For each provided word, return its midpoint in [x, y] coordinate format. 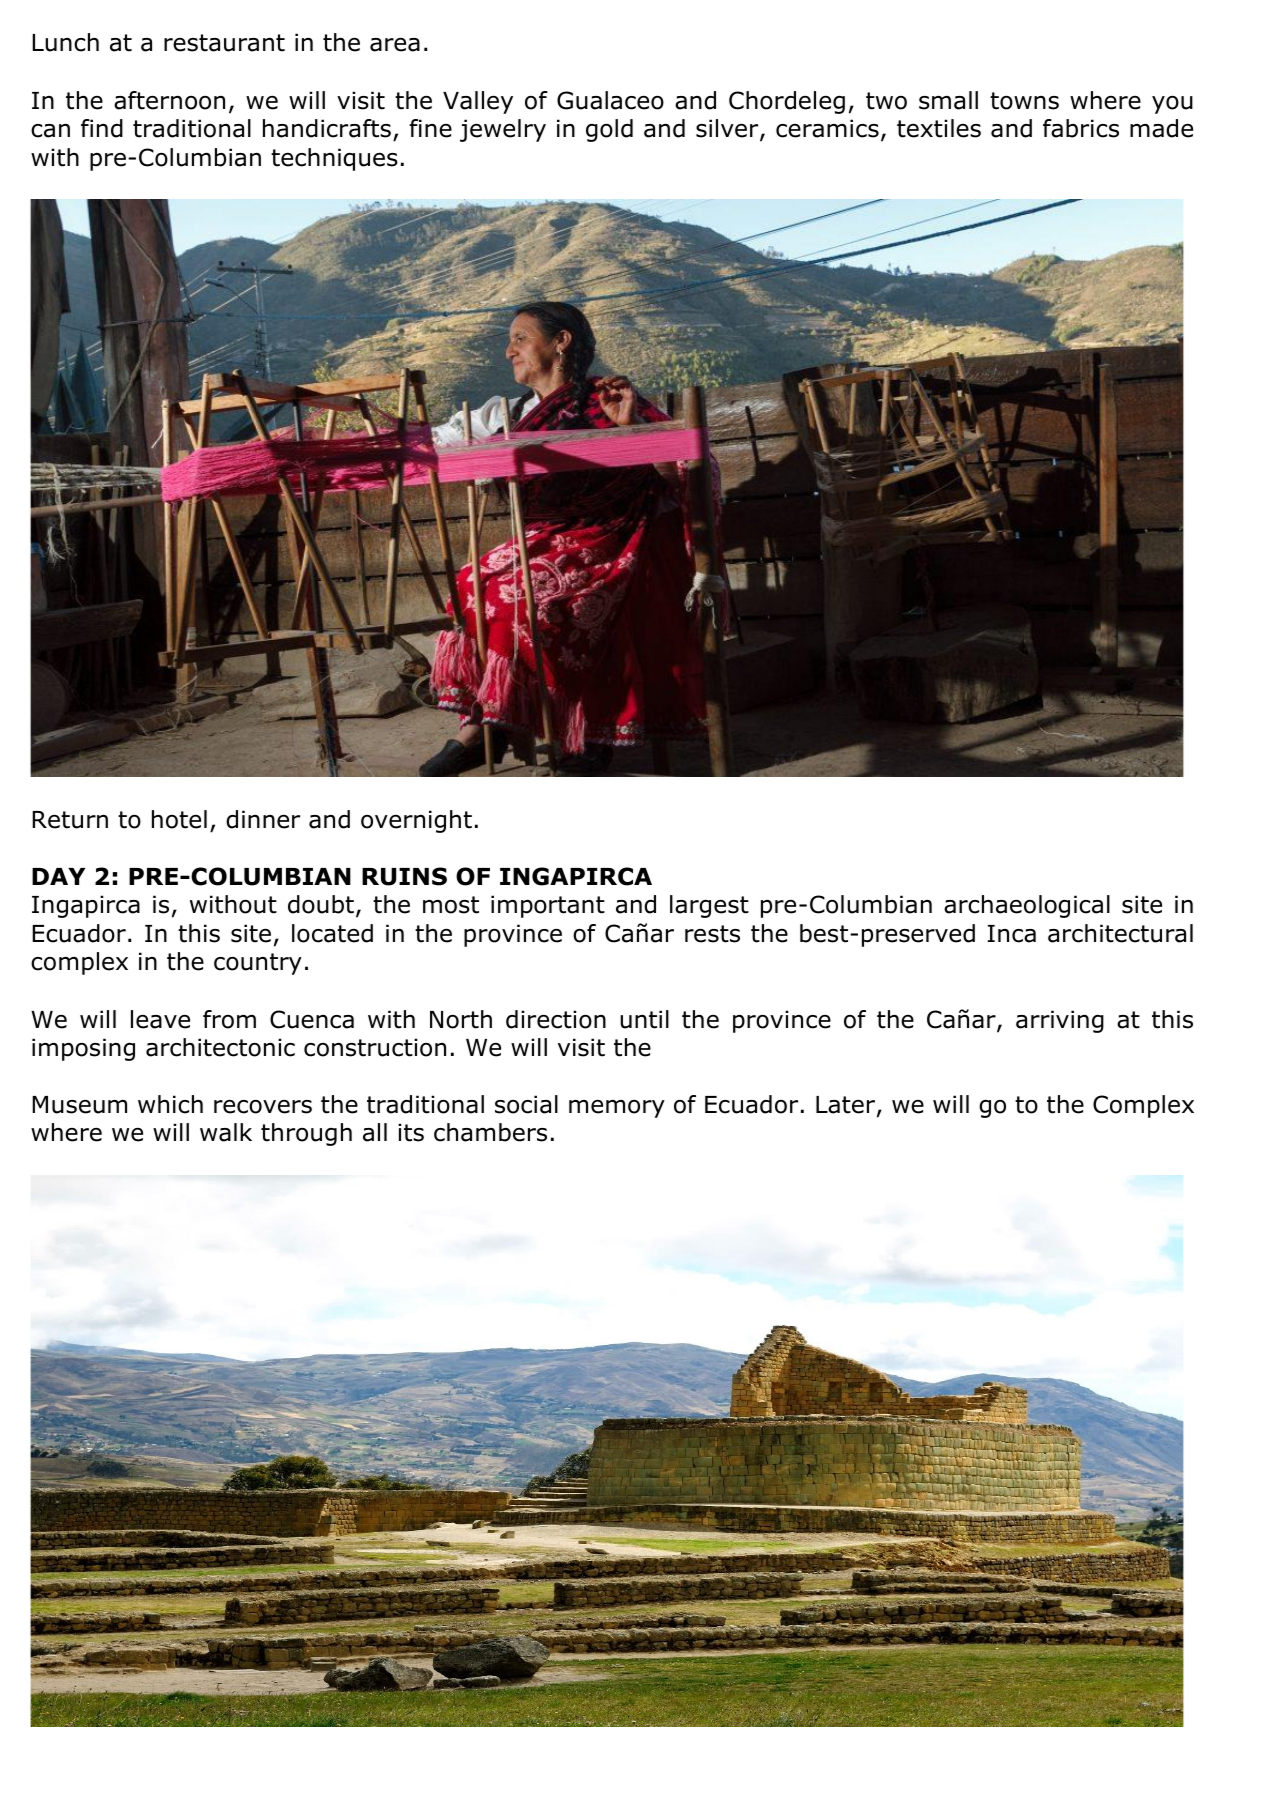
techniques [334, 159]
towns [1024, 101]
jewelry [503, 130]
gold [609, 130]
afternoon [169, 100]
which [170, 1104]
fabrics [1081, 128]
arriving [1060, 1021]
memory [617, 1109]
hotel [179, 819]
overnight [416, 821]
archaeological [1027, 906]
